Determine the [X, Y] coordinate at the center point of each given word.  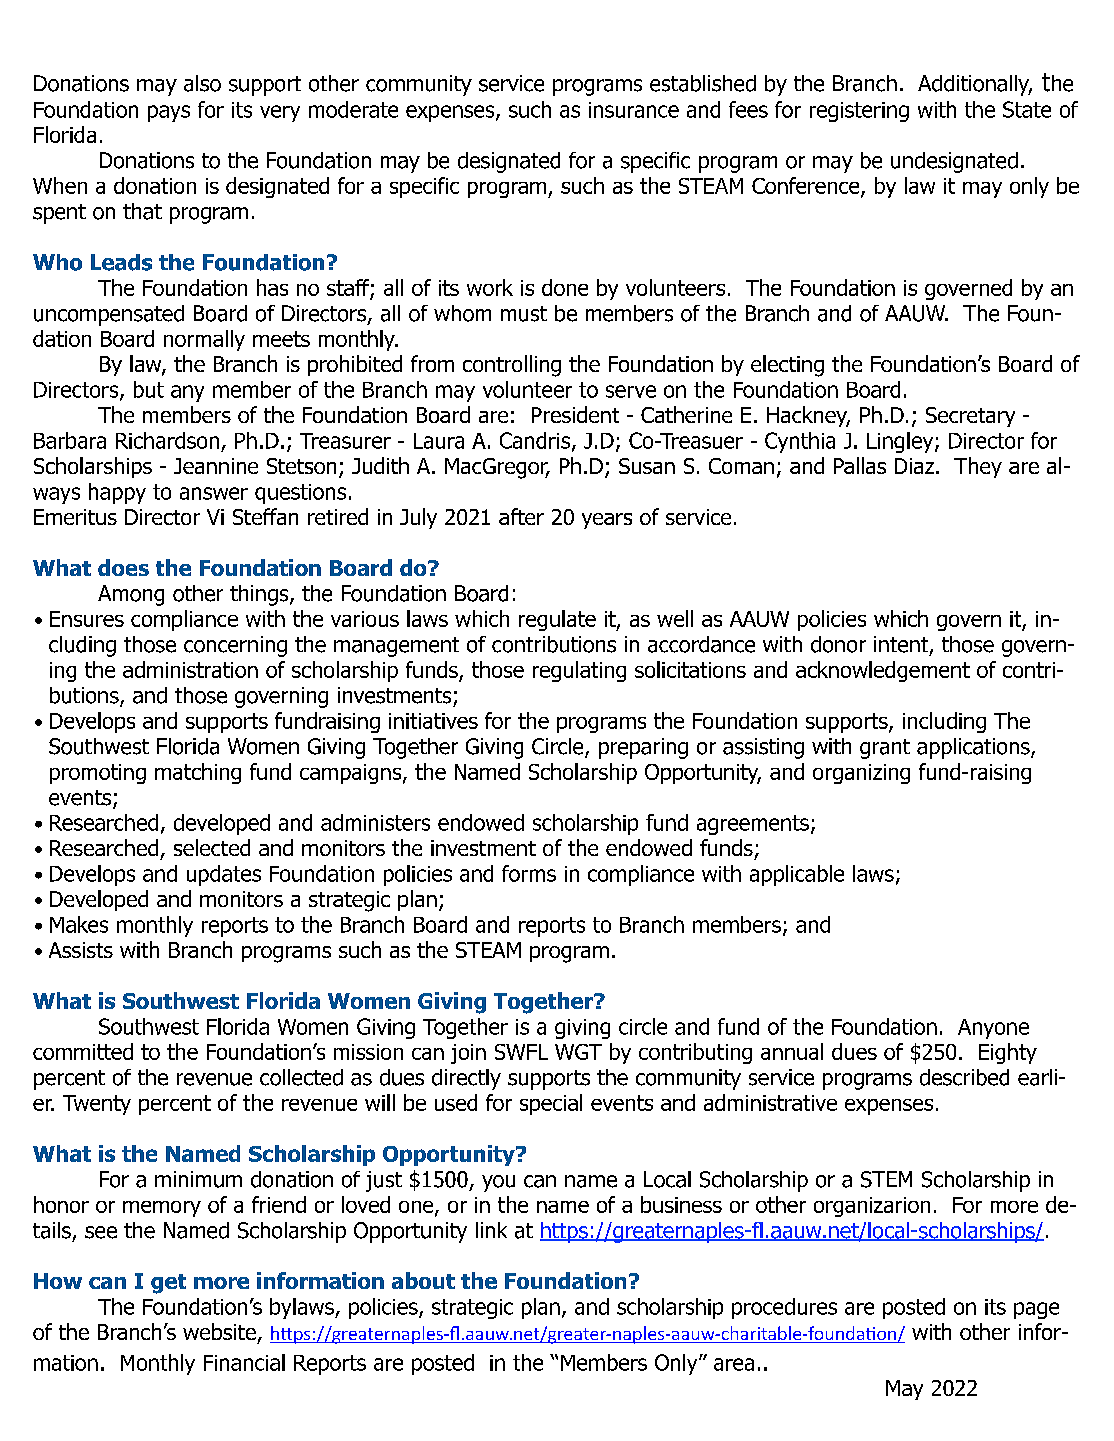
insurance [634, 110]
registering [859, 112]
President [575, 414]
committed [83, 1051]
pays [169, 113]
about [423, 1280]
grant [885, 749]
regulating [579, 671]
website [219, 1331]
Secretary [970, 417]
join [468, 1054]
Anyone [993, 1029]
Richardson [167, 440]
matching [198, 773]
